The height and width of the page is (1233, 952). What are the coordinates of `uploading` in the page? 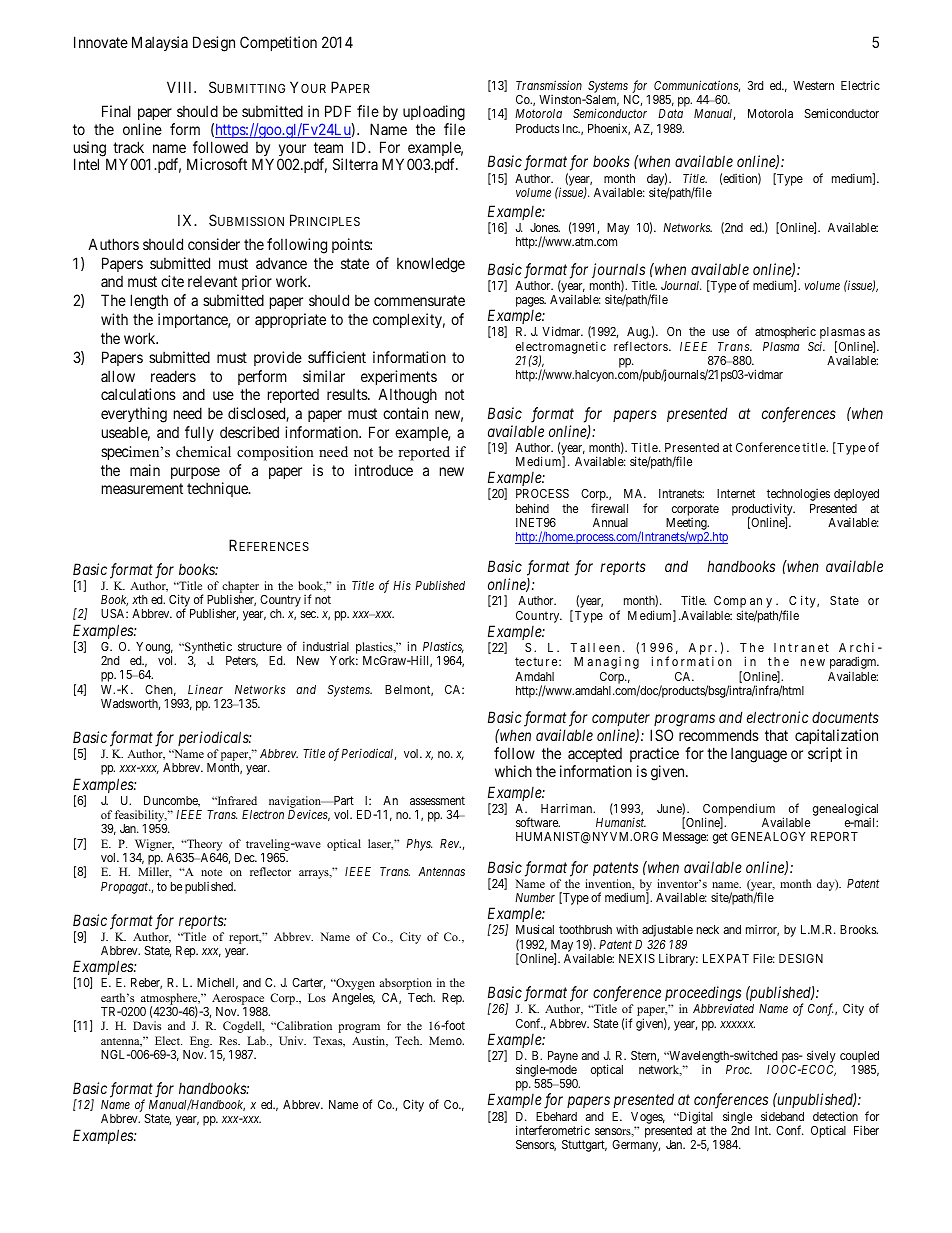 It's located at (434, 113).
